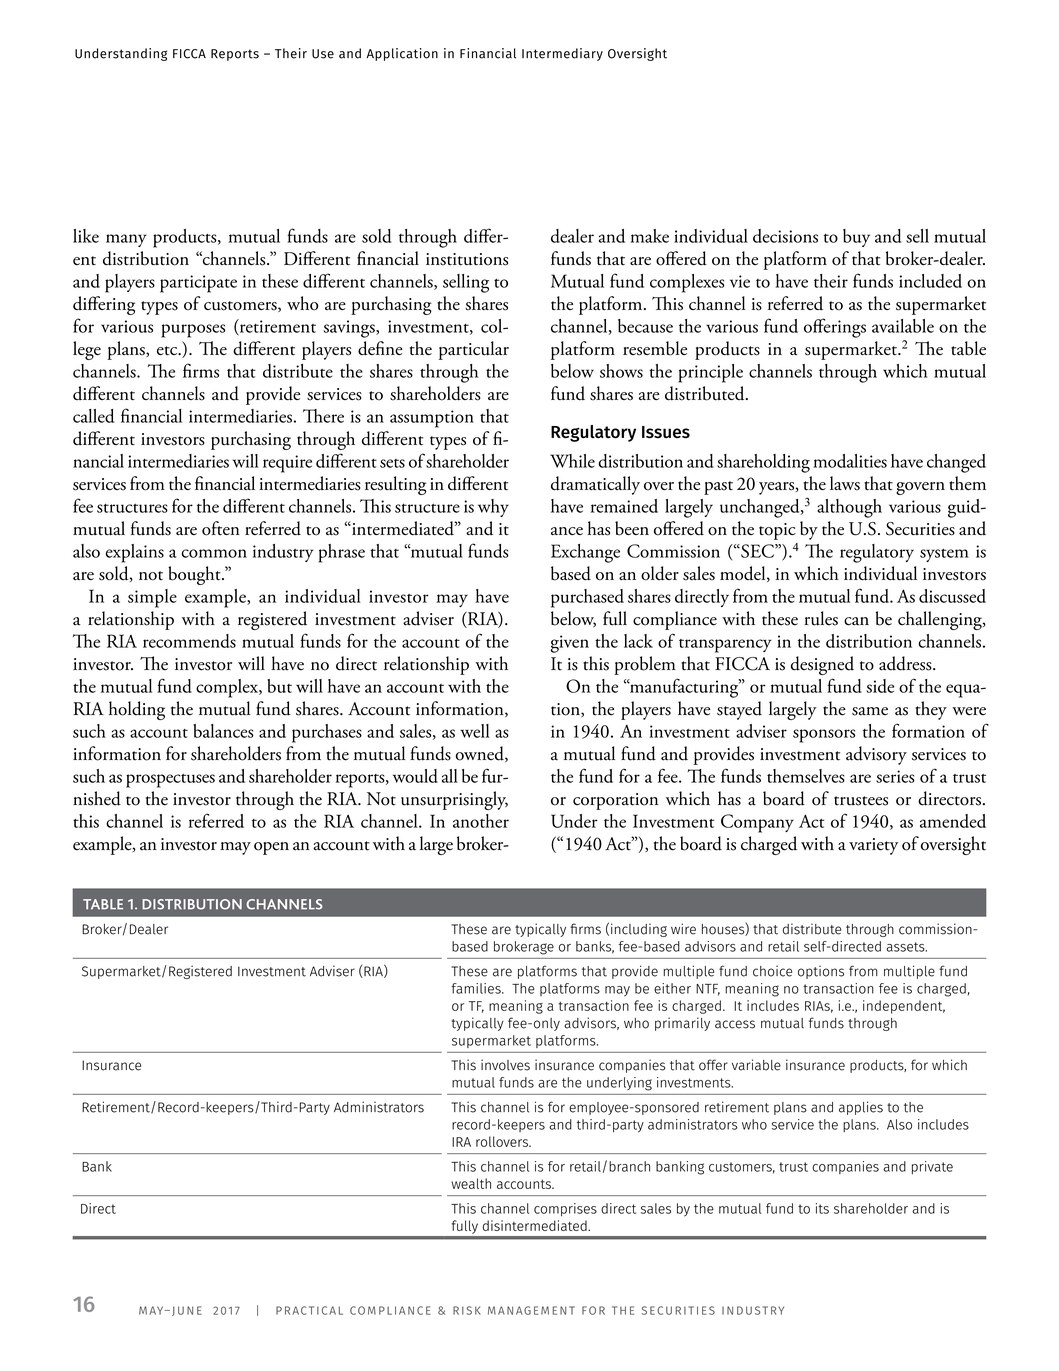 This page has width=1059, height=1371. Describe the element at coordinates (126, 240) in the page. I see `many` at that location.
